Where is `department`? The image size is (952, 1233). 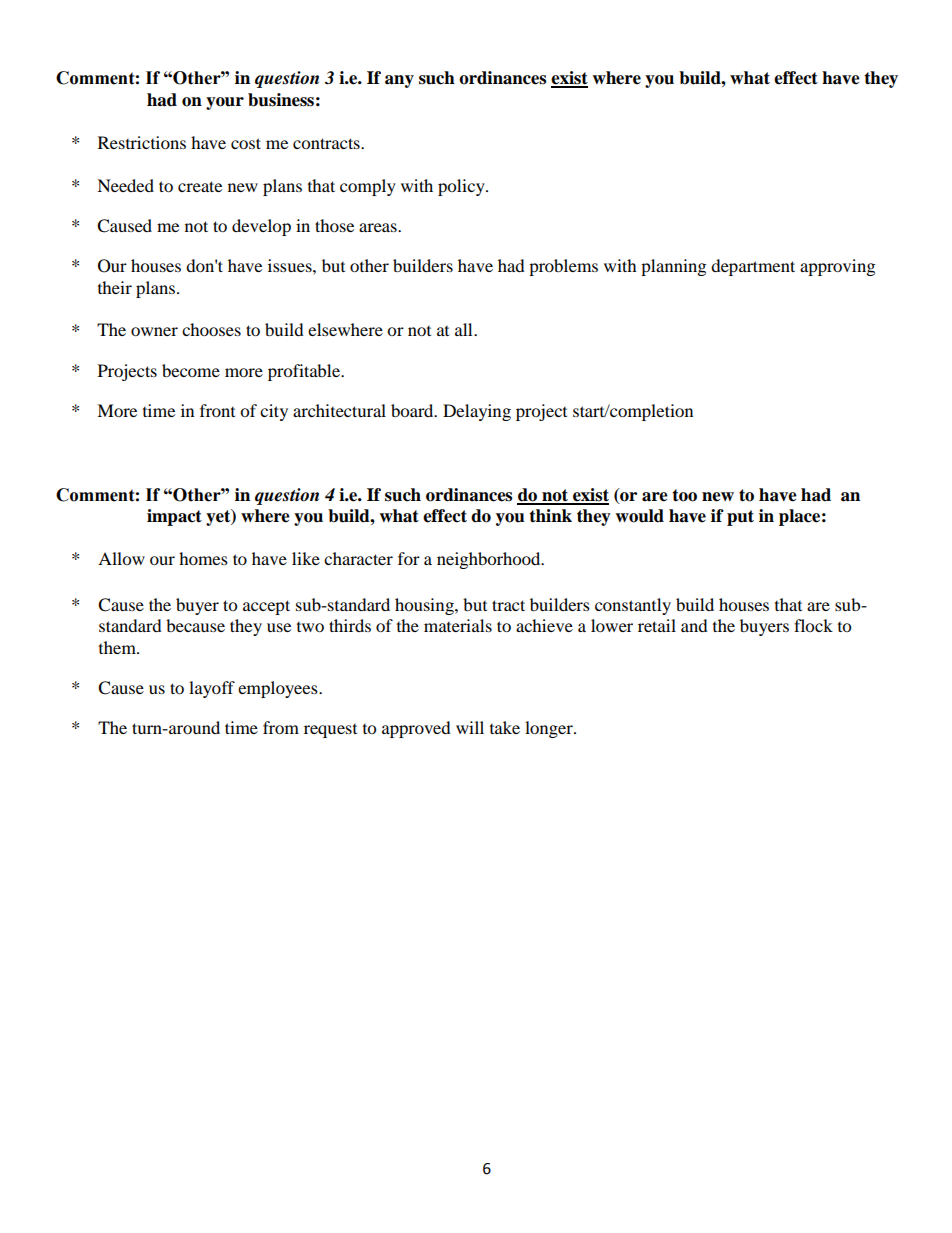 department is located at coordinates (753, 267).
